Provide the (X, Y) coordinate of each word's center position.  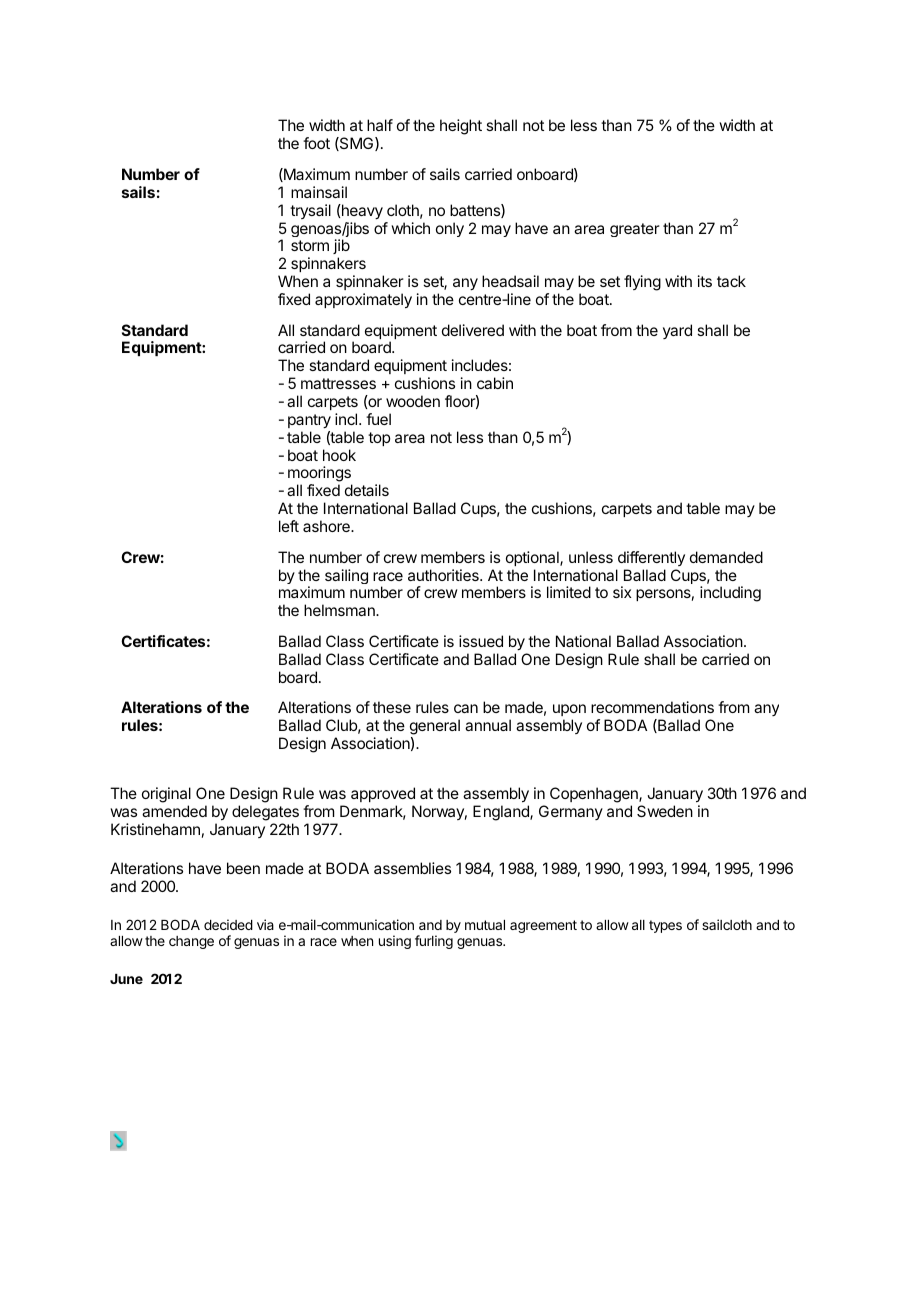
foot (316, 143)
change (191, 942)
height (461, 127)
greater (635, 230)
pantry (309, 421)
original (166, 795)
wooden (413, 401)
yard (677, 331)
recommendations (652, 707)
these (392, 707)
